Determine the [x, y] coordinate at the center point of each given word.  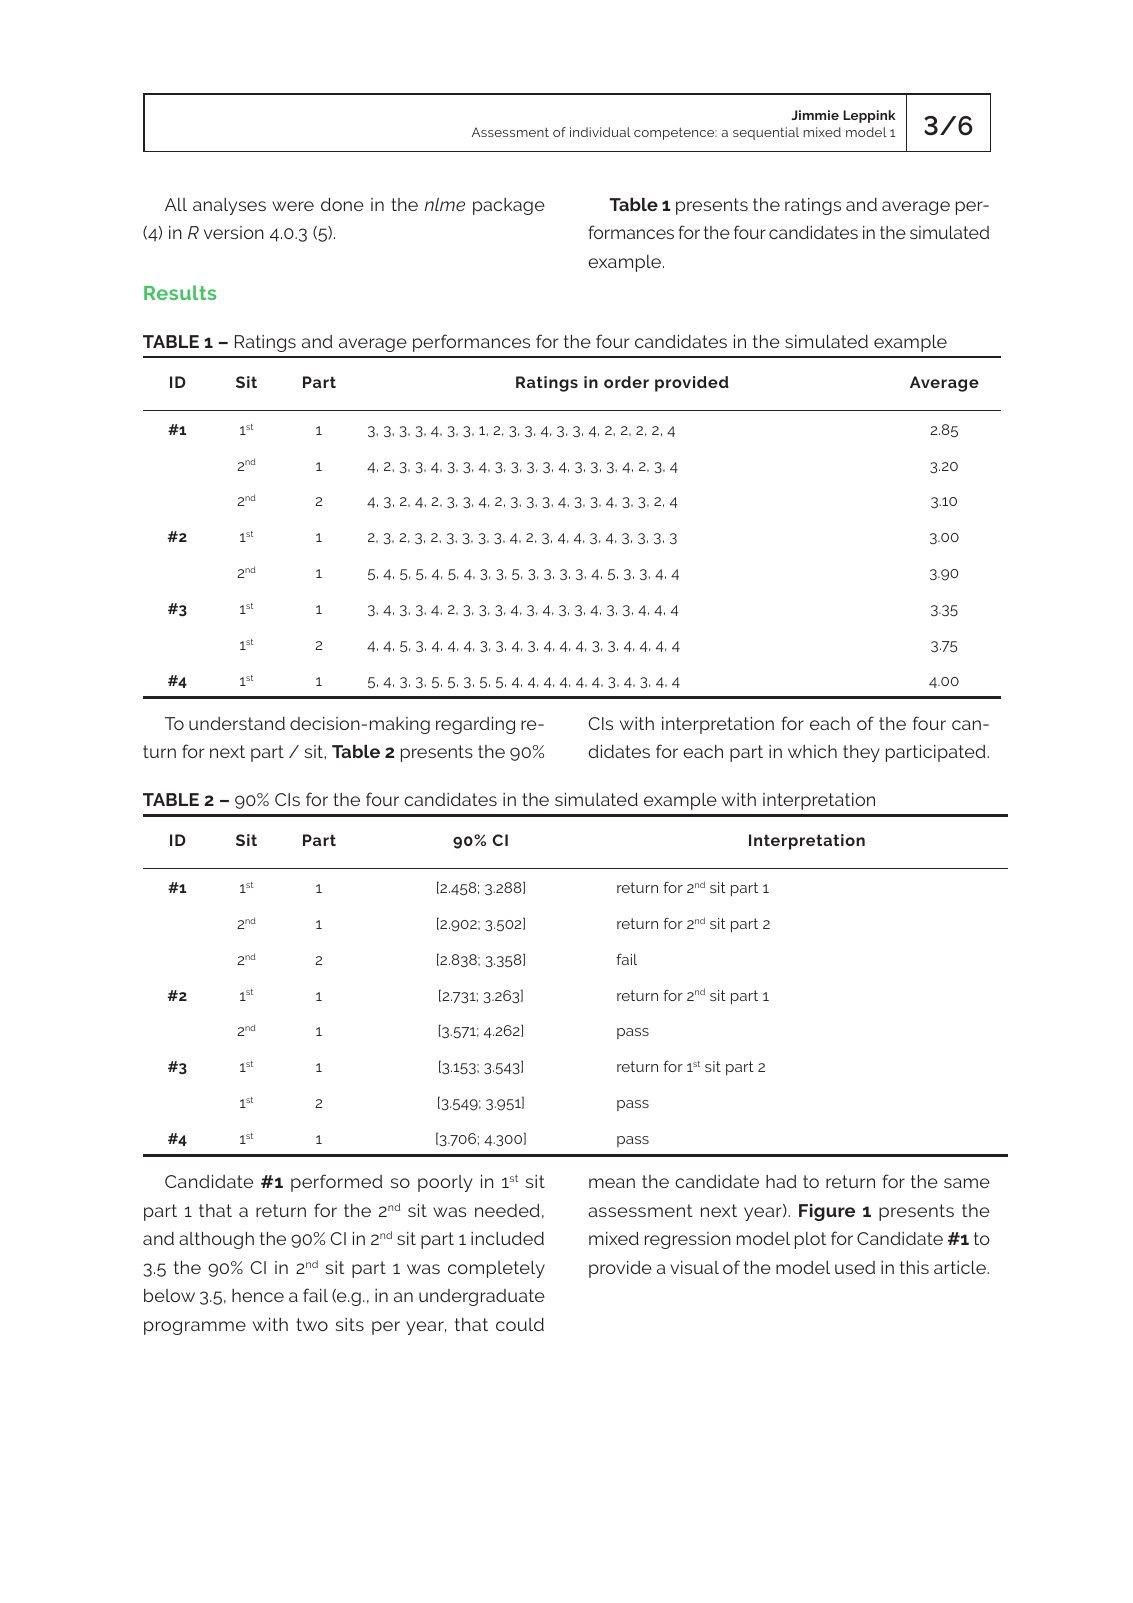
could [520, 1324]
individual [600, 132]
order [626, 382]
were [293, 206]
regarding [475, 725]
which [812, 751]
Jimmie [815, 115]
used [855, 1267]
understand [237, 723]
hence [258, 1295]
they [861, 753]
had [781, 1181]
